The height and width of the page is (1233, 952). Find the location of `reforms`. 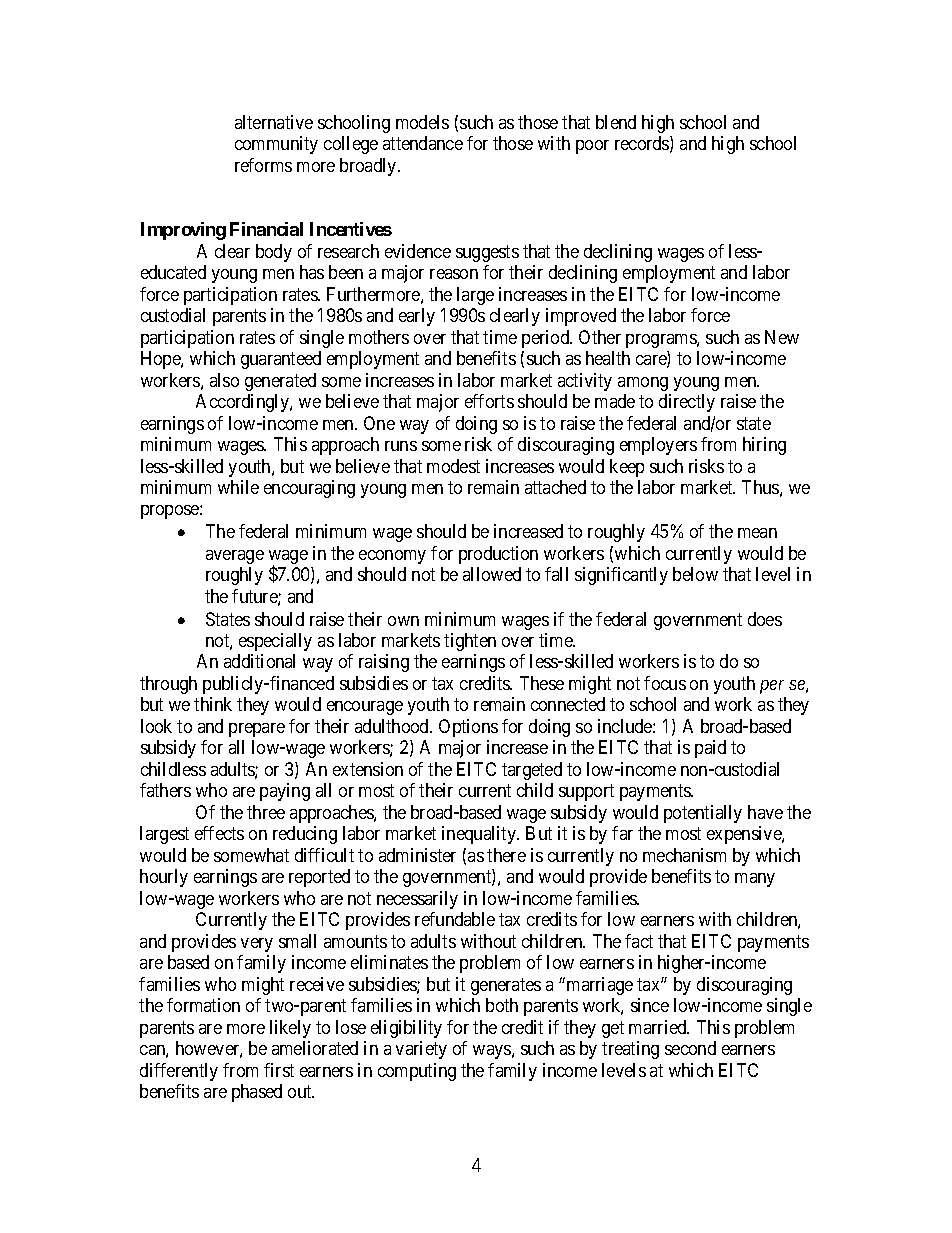

reforms is located at coordinates (263, 165).
